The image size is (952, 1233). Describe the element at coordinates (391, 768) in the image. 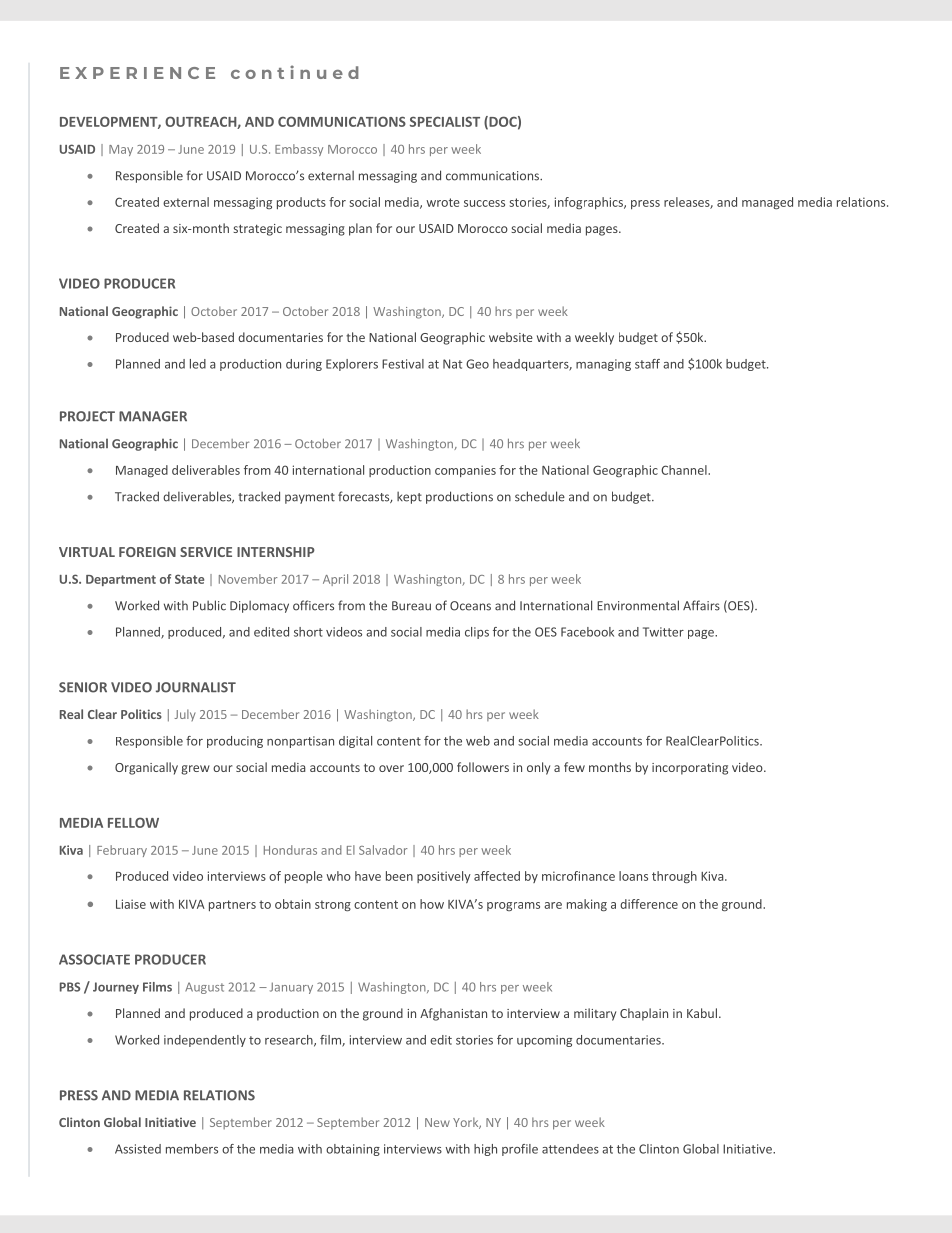

I see `over` at that location.
